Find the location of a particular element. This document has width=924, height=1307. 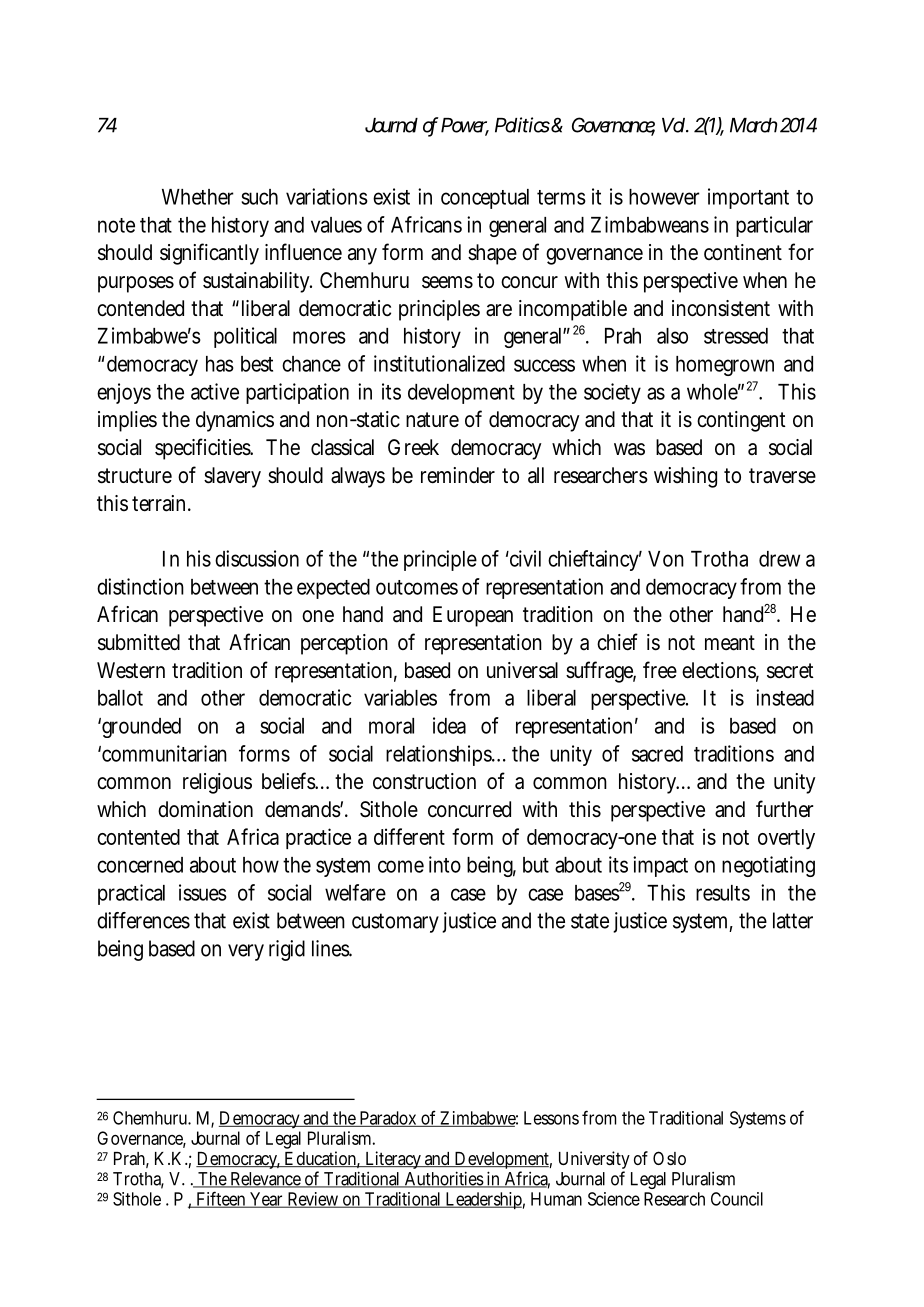

European is located at coordinates (473, 616).
